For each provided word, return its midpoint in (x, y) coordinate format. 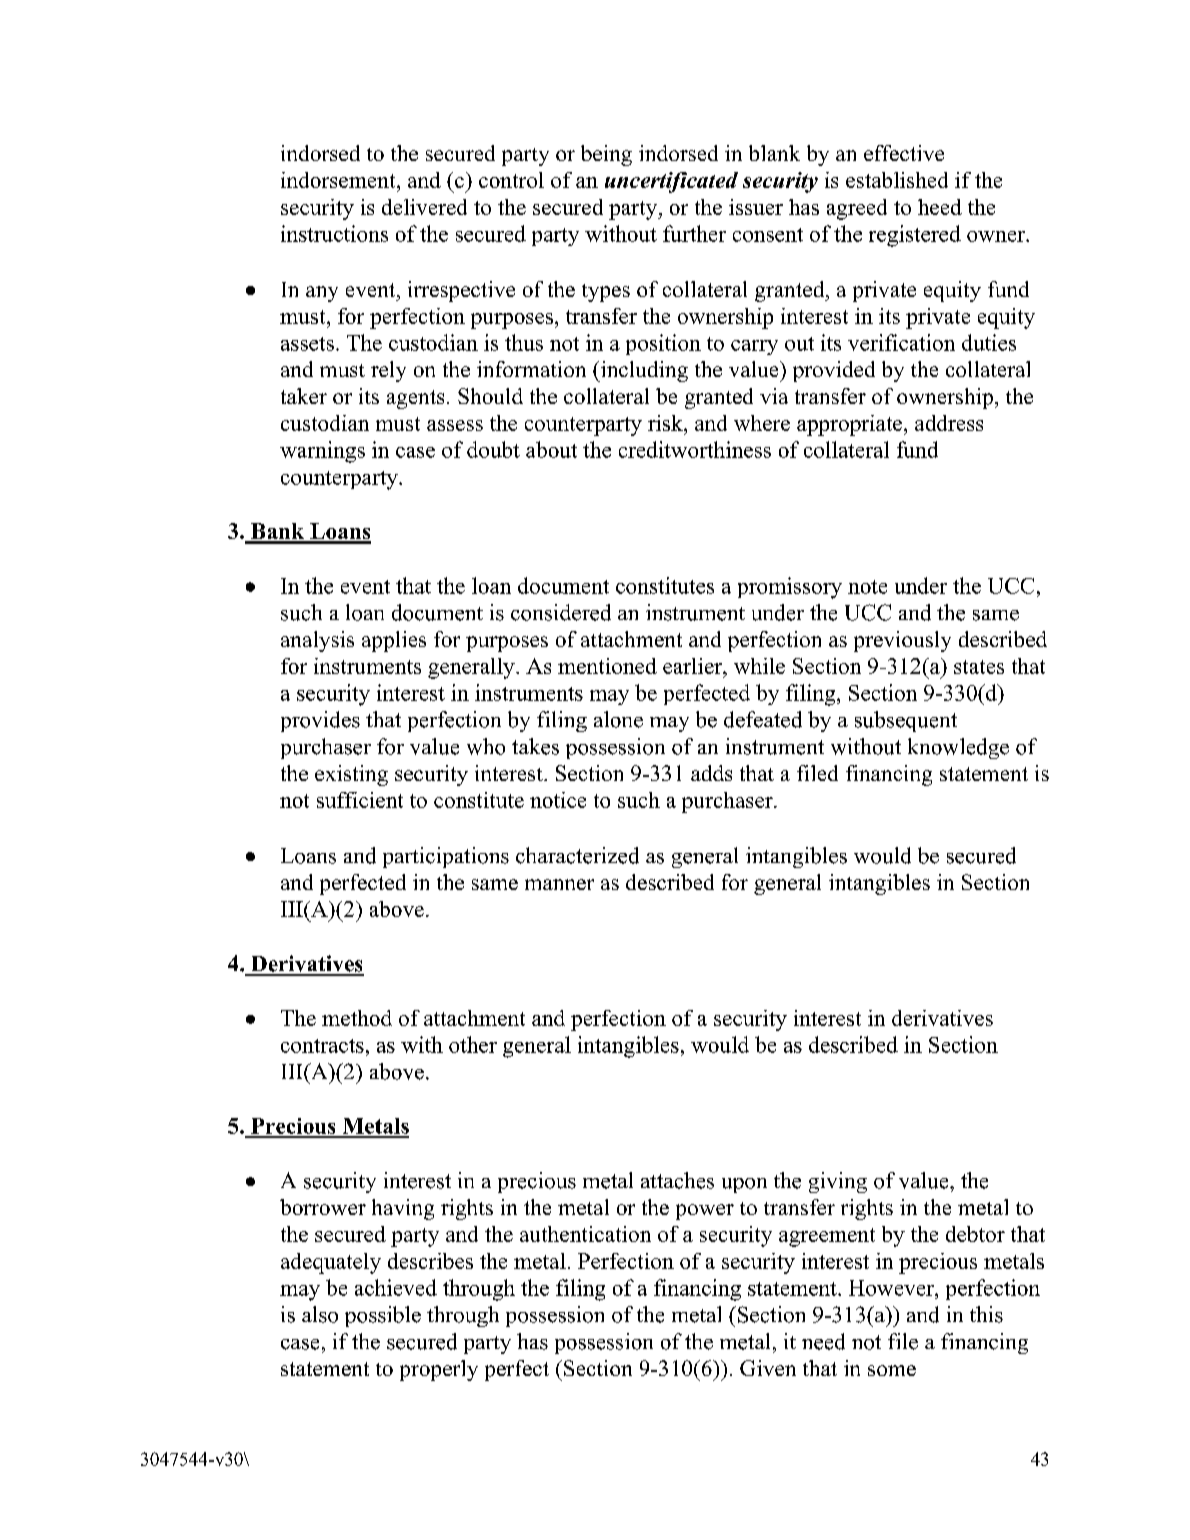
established (897, 180)
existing (351, 775)
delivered (424, 207)
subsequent (906, 721)
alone (618, 719)
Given (768, 1368)
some (892, 1370)
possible (383, 1316)
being (606, 155)
